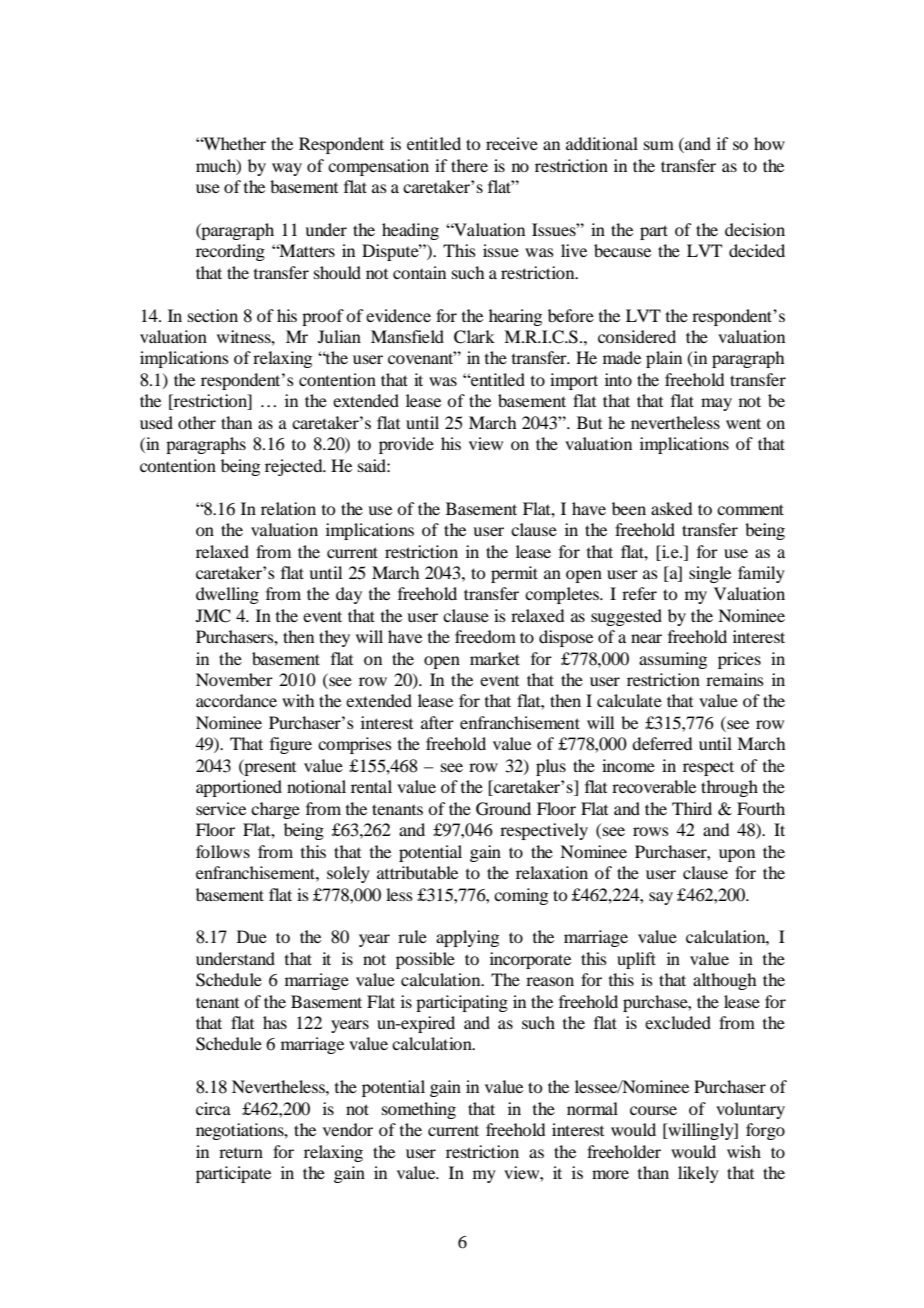 The height and width of the screenshot is (1308, 924). I want to click on way, so click(287, 169).
